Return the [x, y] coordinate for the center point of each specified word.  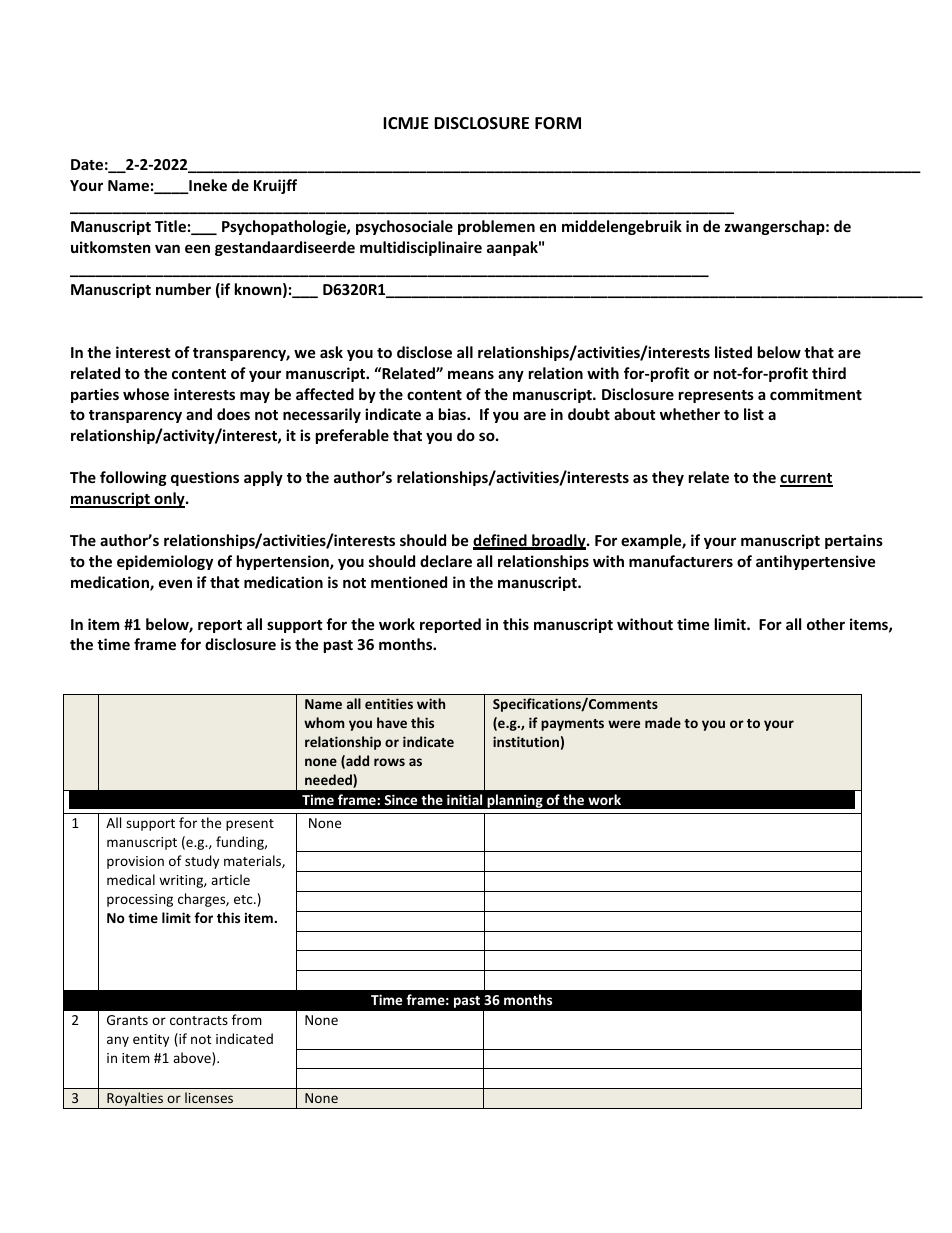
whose [146, 394]
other [826, 624]
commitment [816, 394]
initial [464, 799]
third [829, 373]
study [202, 862]
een [197, 248]
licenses [209, 1097]
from [247, 1019]
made [663, 722]
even [175, 583]
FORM [558, 123]
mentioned [409, 582]
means [471, 374]
